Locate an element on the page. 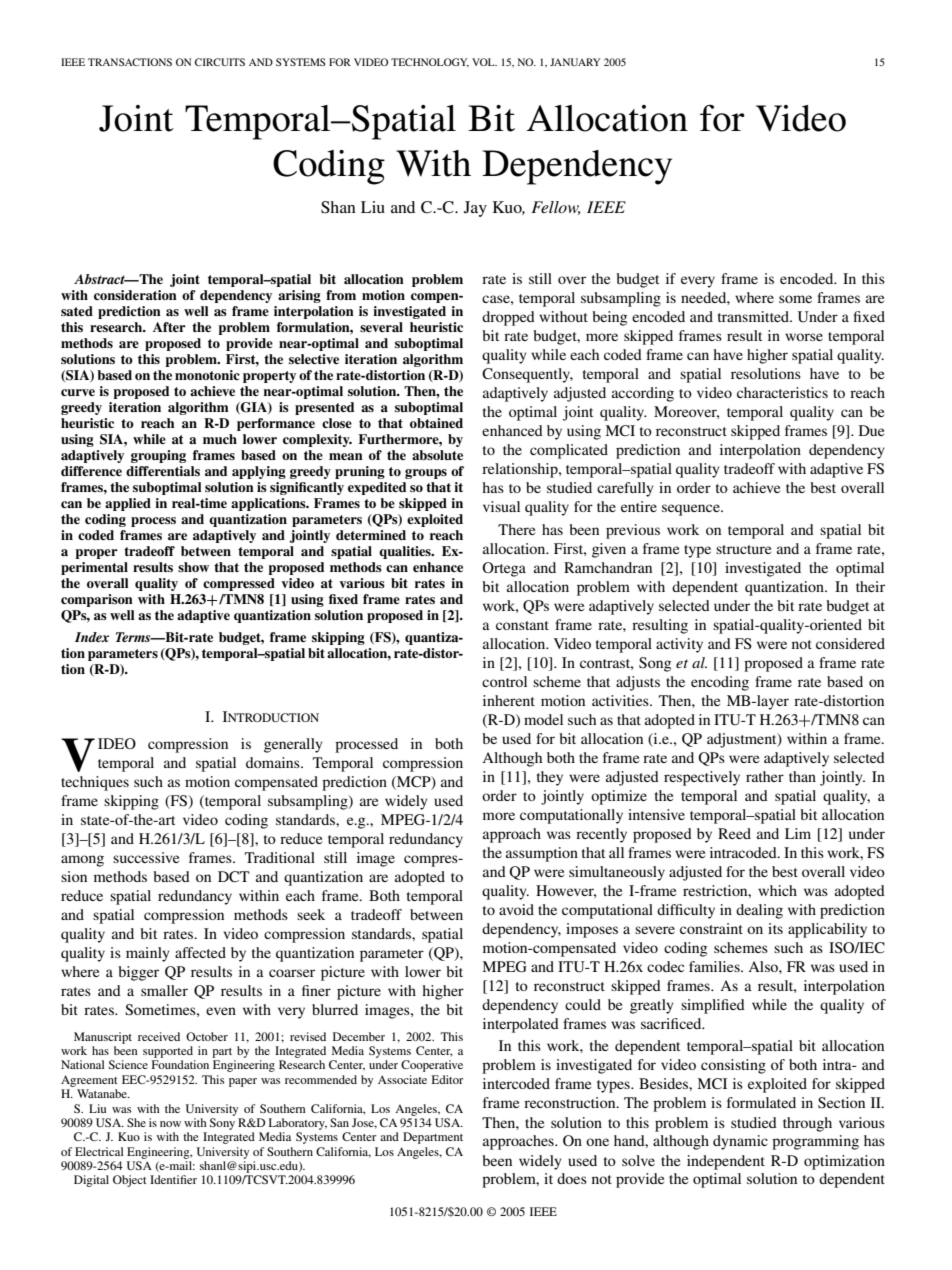 The height and width of the image is (1270, 952). considered is located at coordinates (850, 643).
